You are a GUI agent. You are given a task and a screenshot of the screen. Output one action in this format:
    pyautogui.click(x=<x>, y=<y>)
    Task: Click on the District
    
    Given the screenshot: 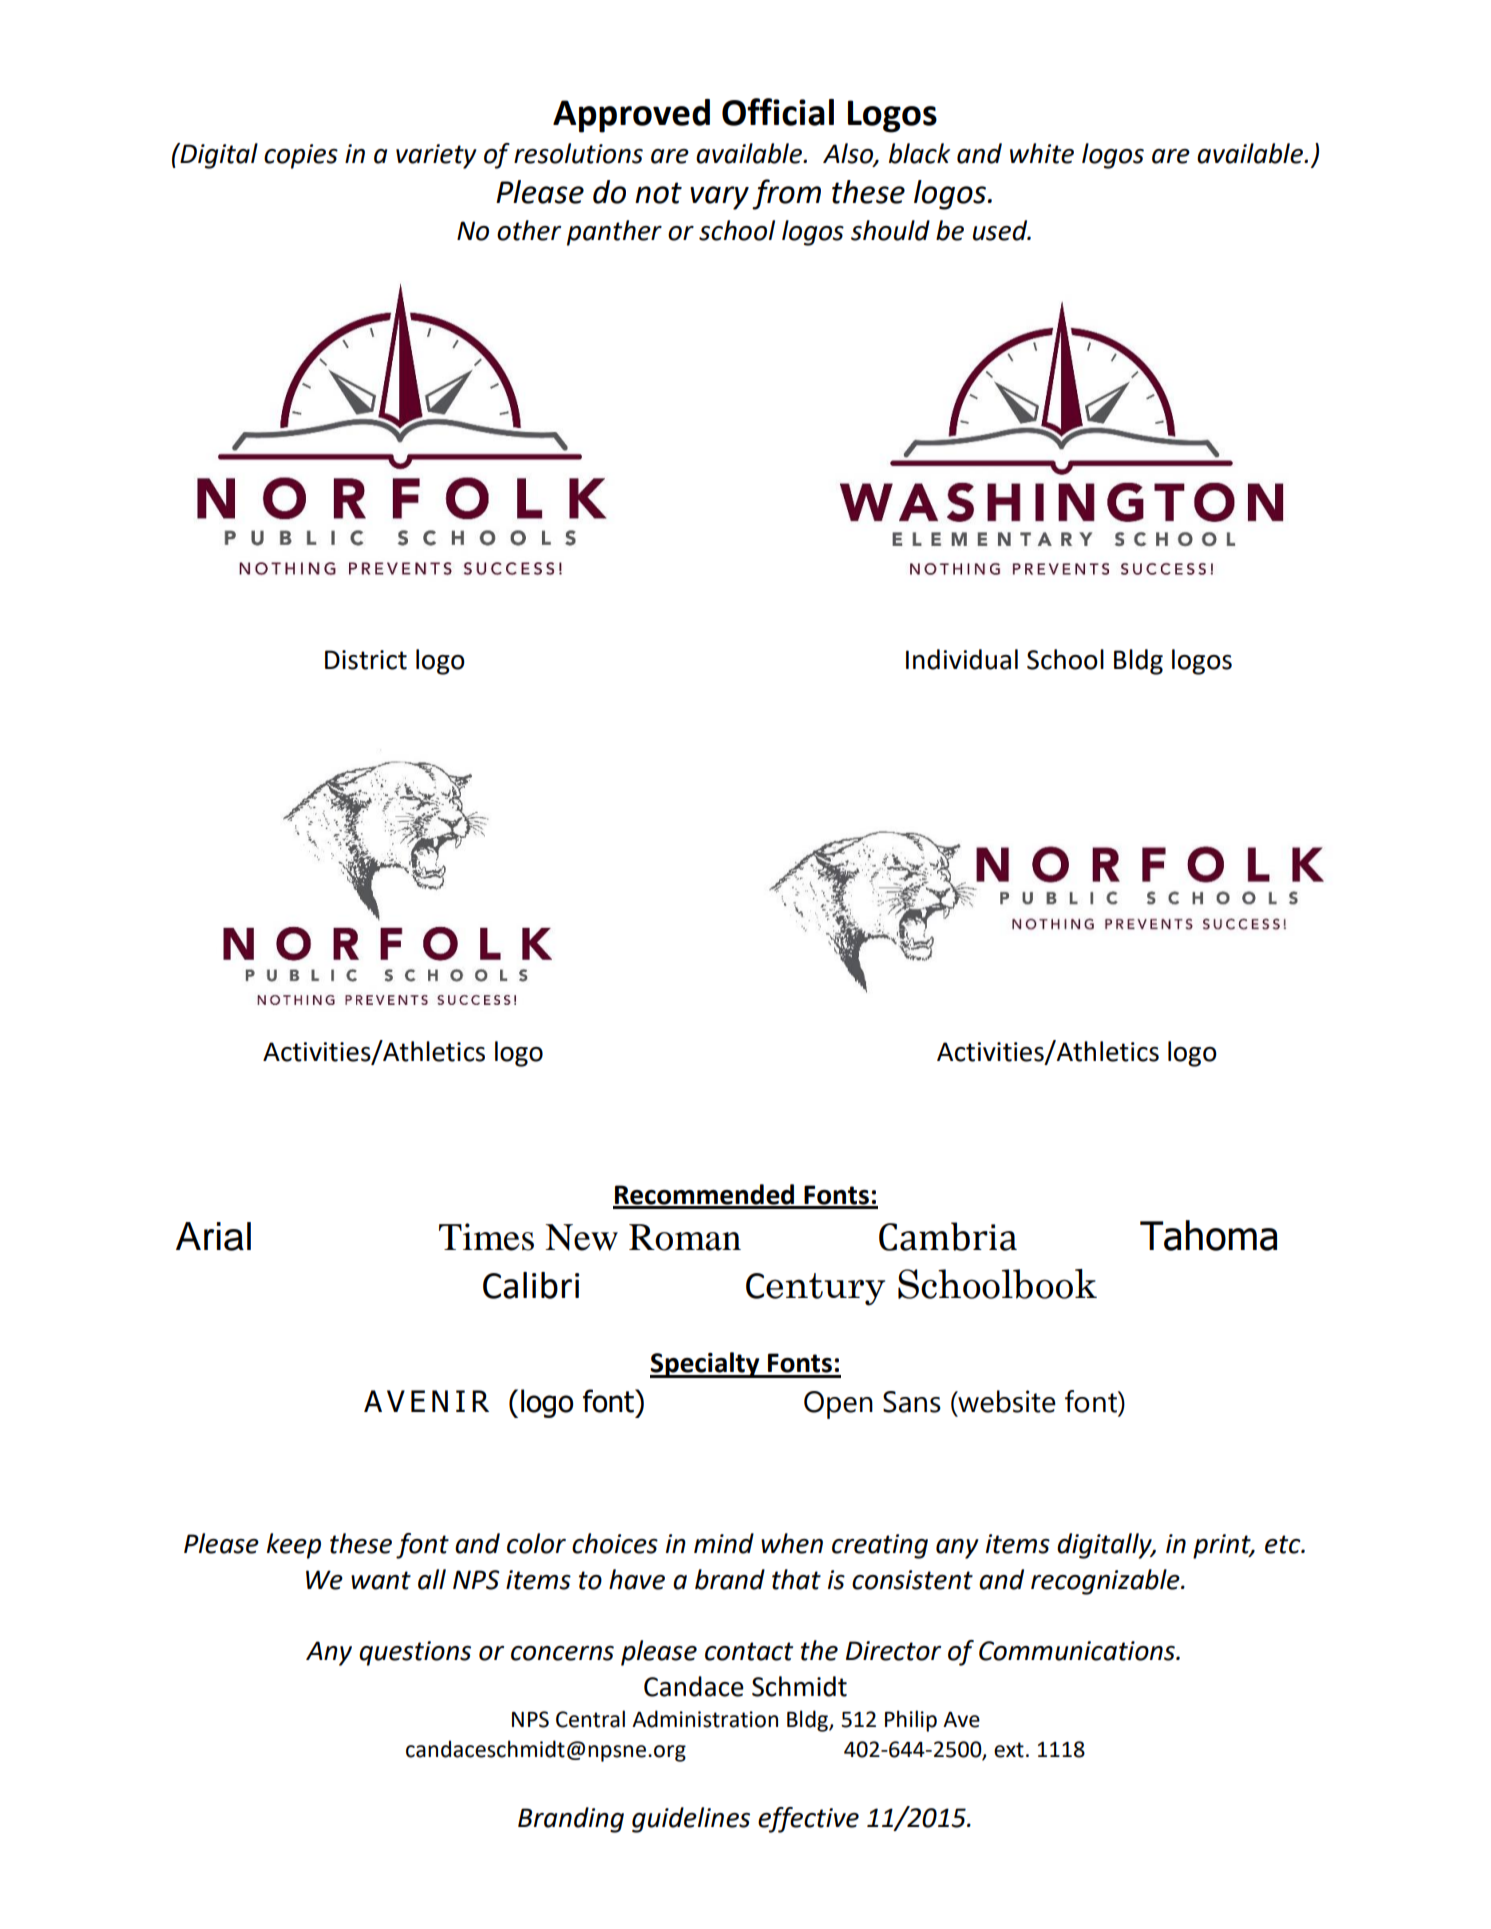 What is the action you would take?
    pyautogui.click(x=366, y=660)
